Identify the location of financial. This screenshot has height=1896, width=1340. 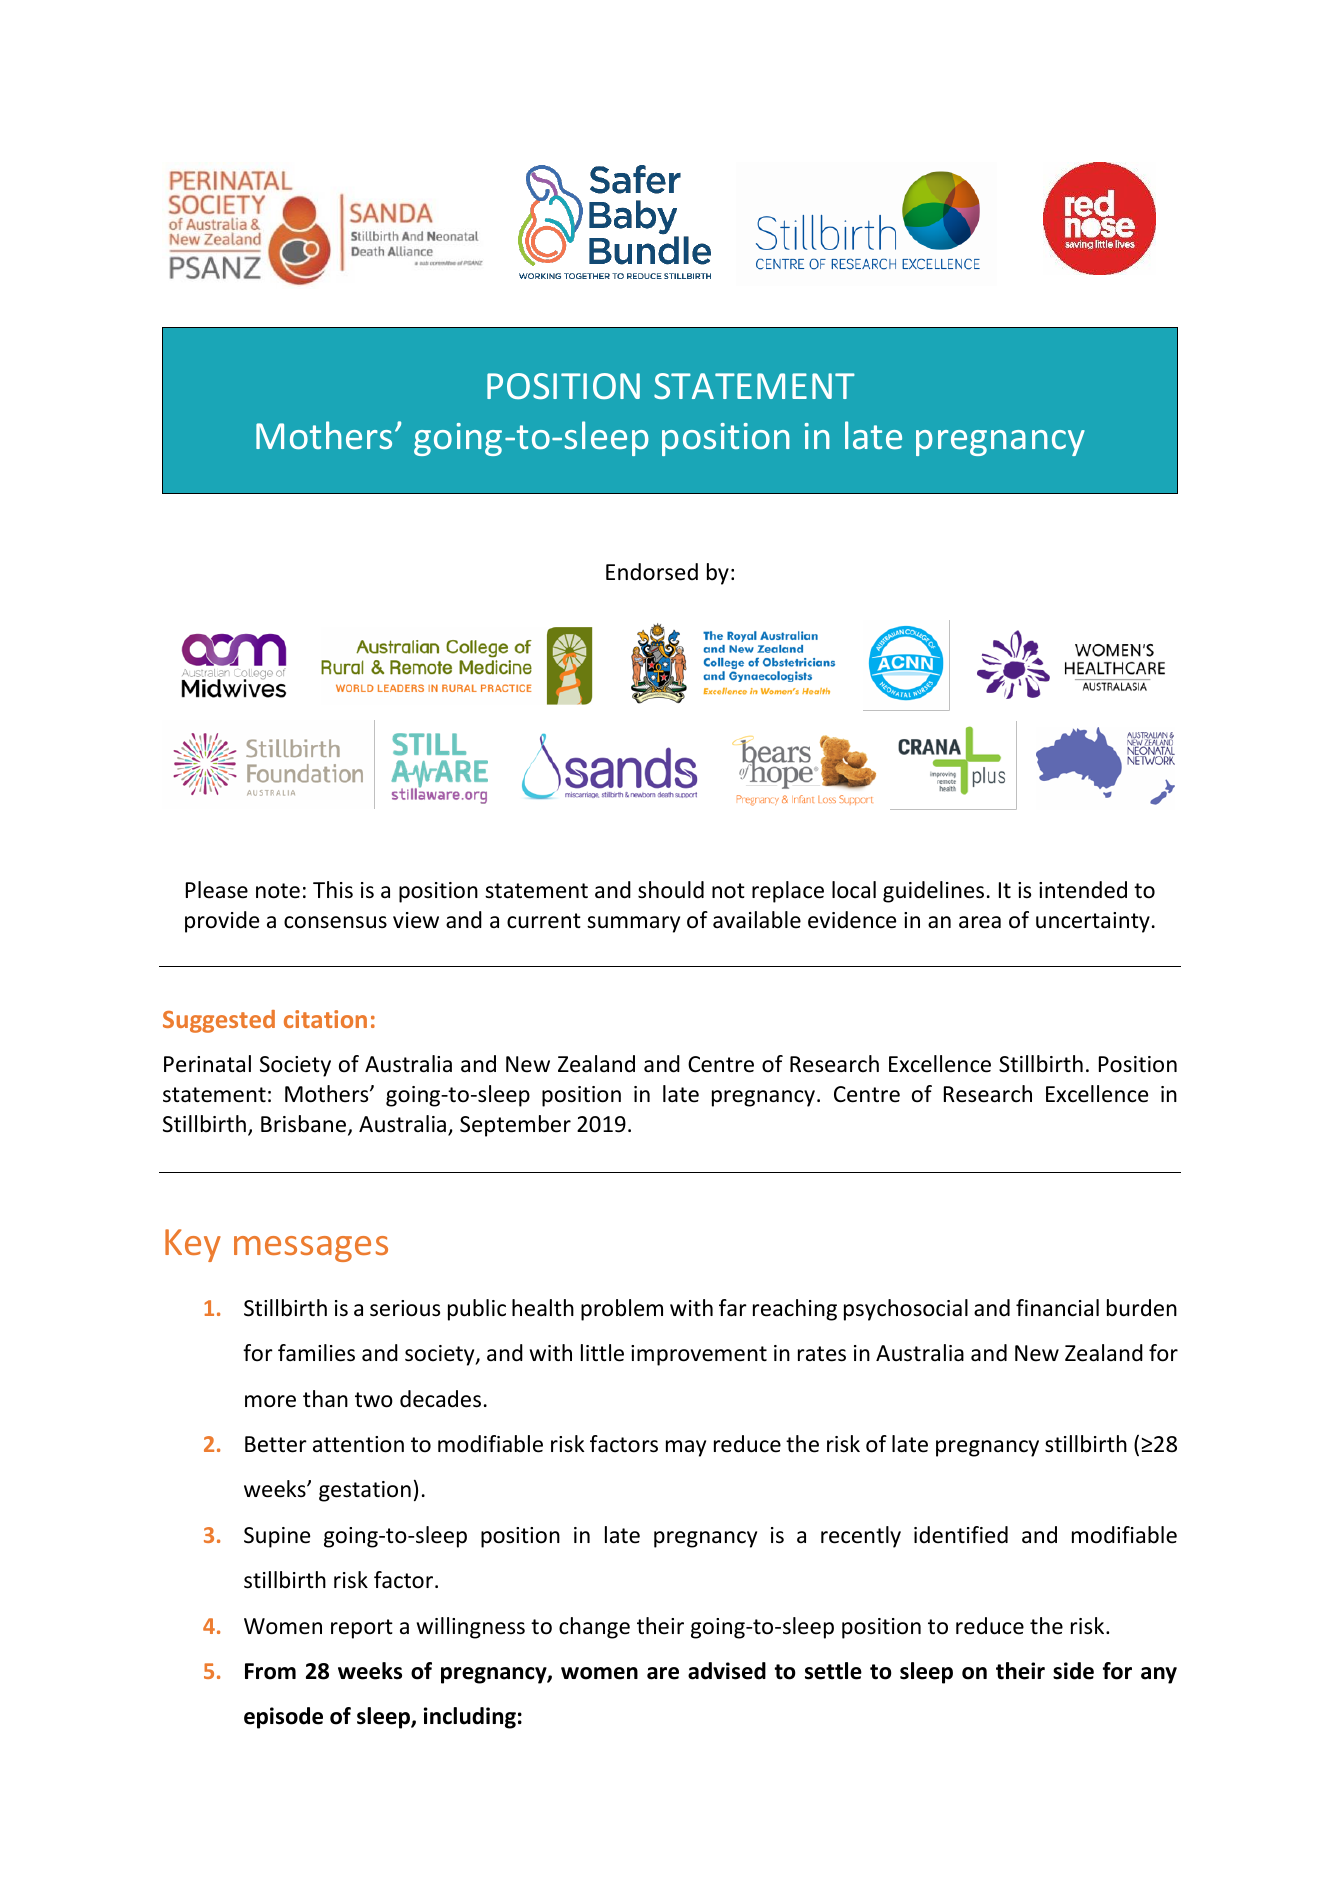
(1057, 1308).
